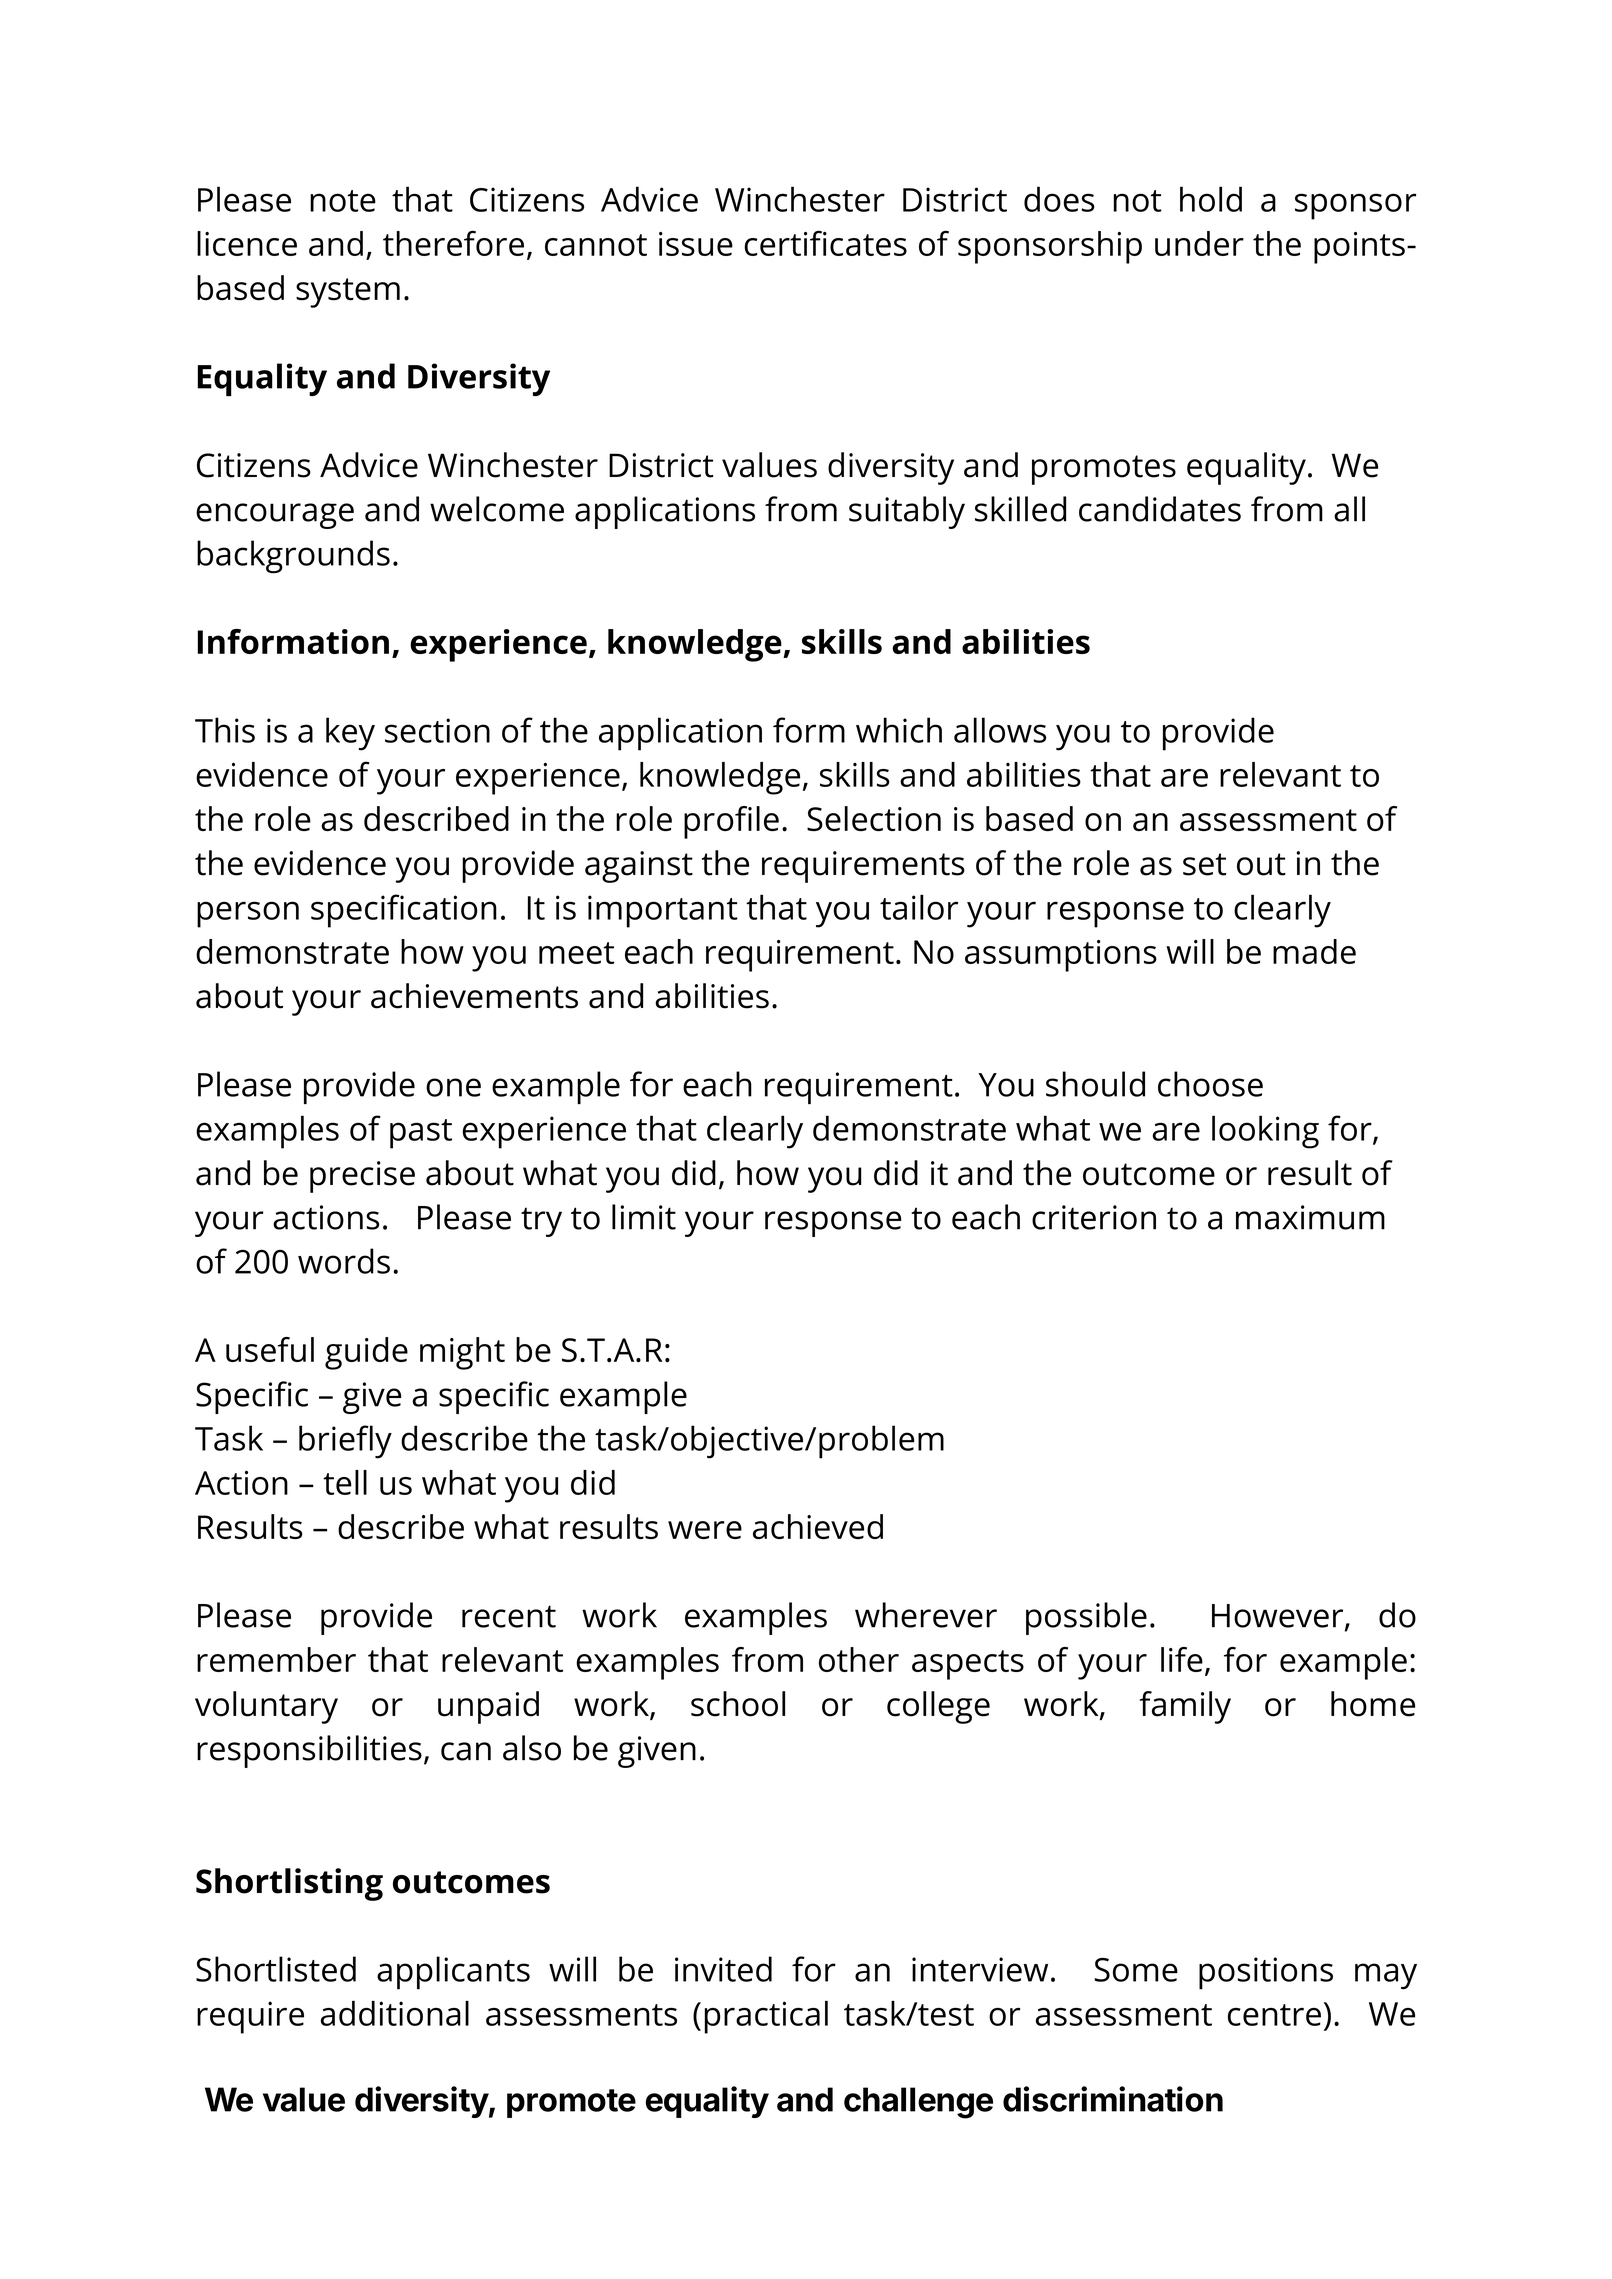 This image has height=2279, width=1612. I want to click on precise, so click(362, 1177).
